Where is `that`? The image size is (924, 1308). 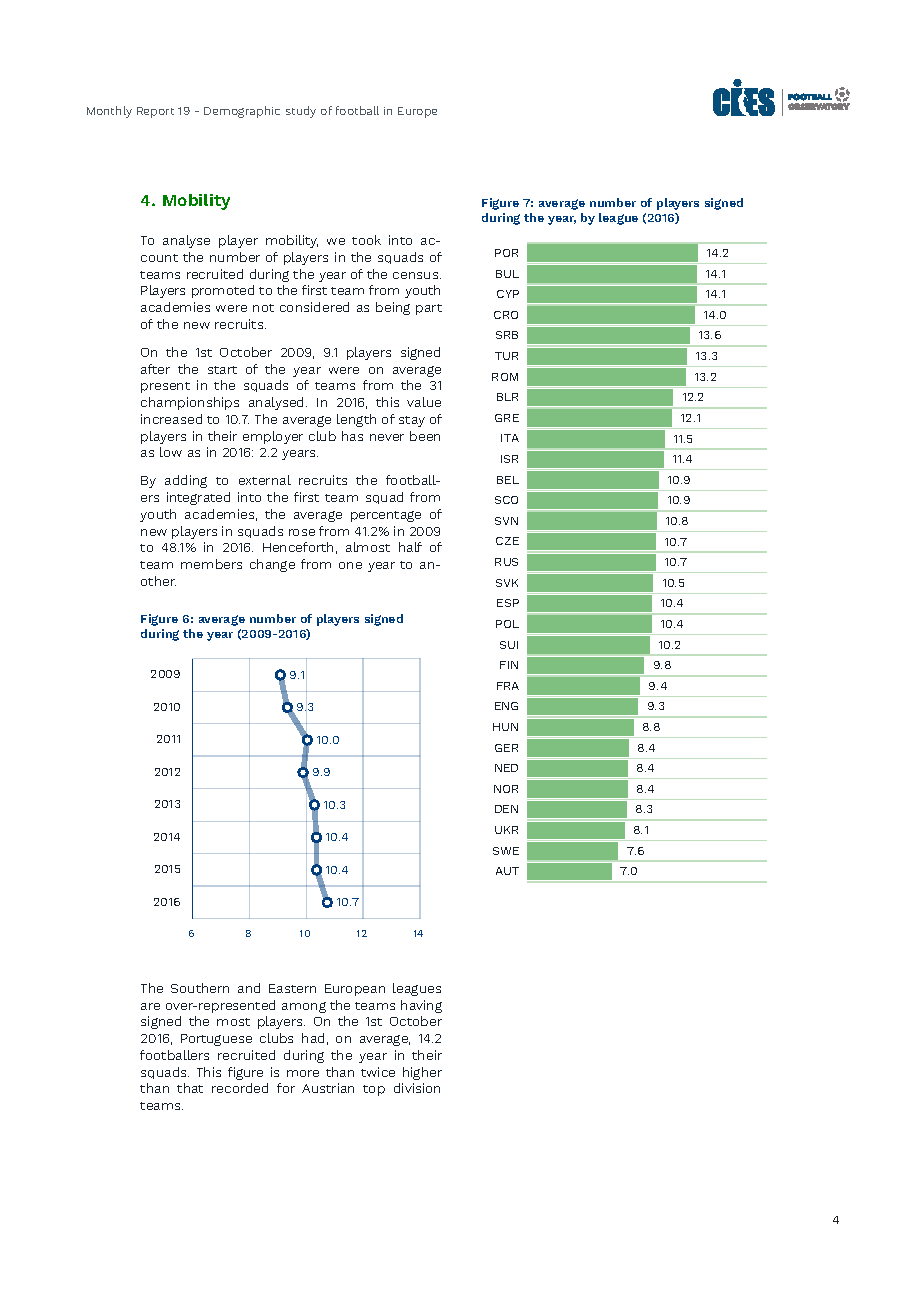
that is located at coordinates (190, 1088).
